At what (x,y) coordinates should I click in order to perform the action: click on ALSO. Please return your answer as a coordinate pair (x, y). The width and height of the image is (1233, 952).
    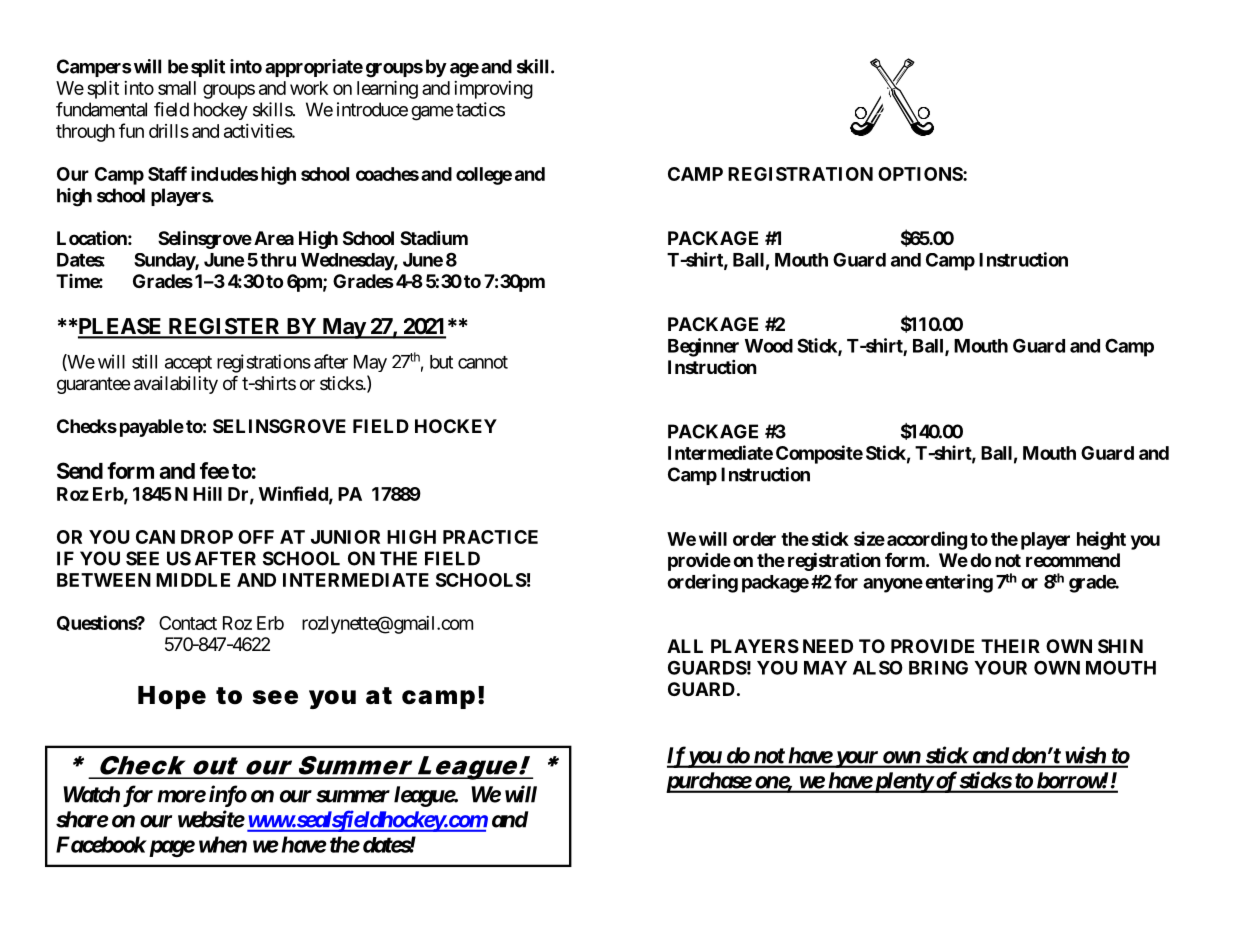
    Looking at the image, I should click on (878, 667).
